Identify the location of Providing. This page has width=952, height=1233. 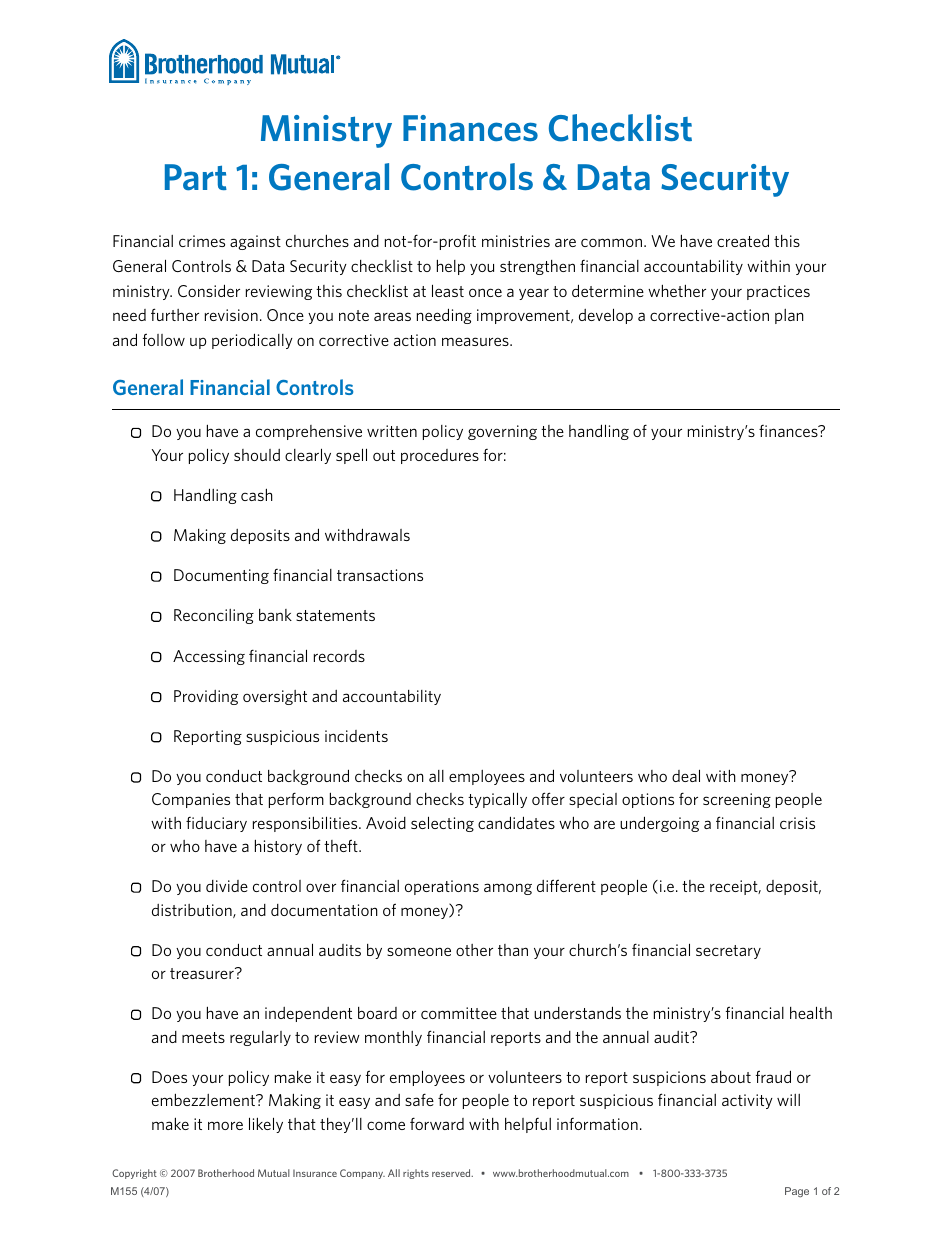
(206, 697).
